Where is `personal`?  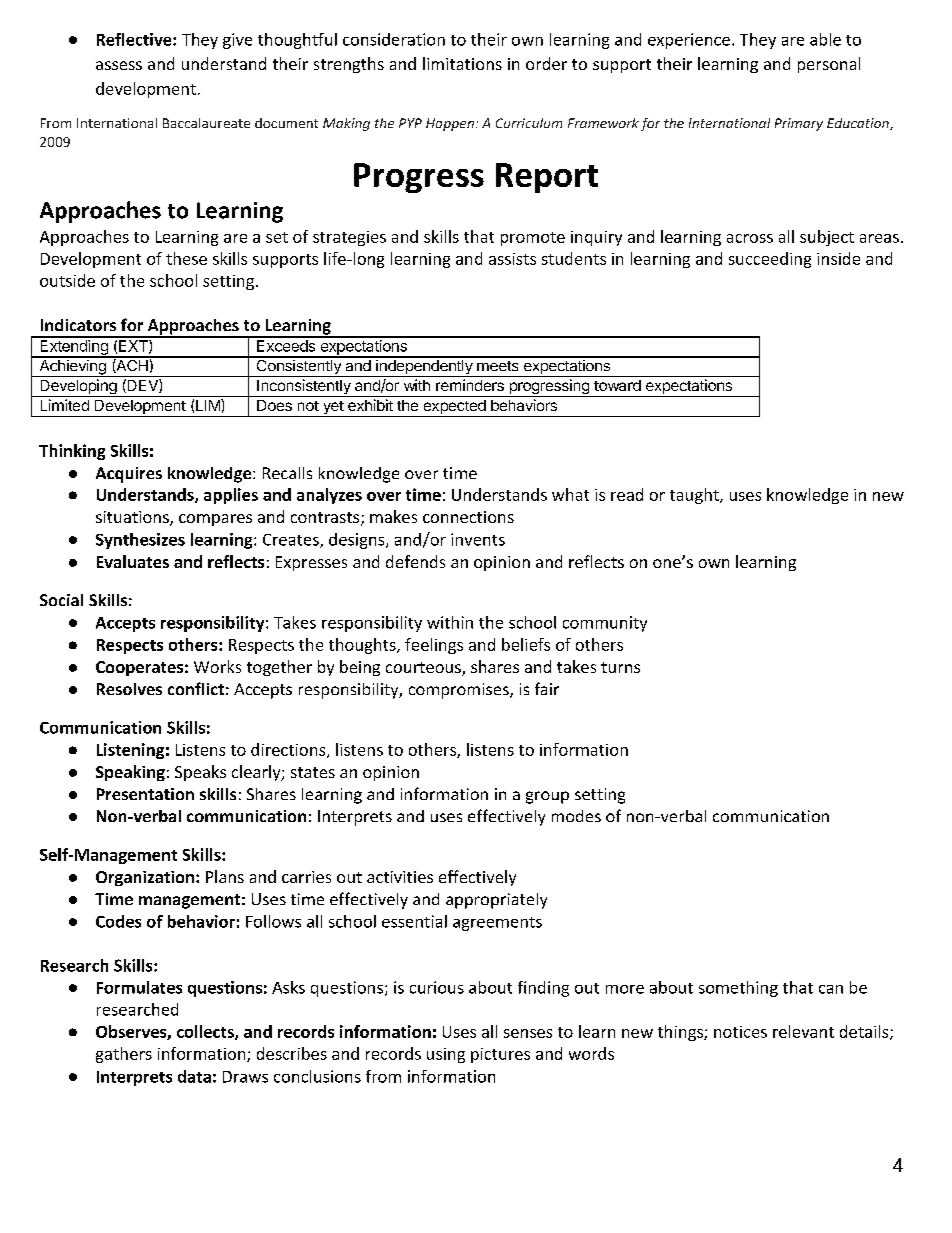
personal is located at coordinates (829, 65).
